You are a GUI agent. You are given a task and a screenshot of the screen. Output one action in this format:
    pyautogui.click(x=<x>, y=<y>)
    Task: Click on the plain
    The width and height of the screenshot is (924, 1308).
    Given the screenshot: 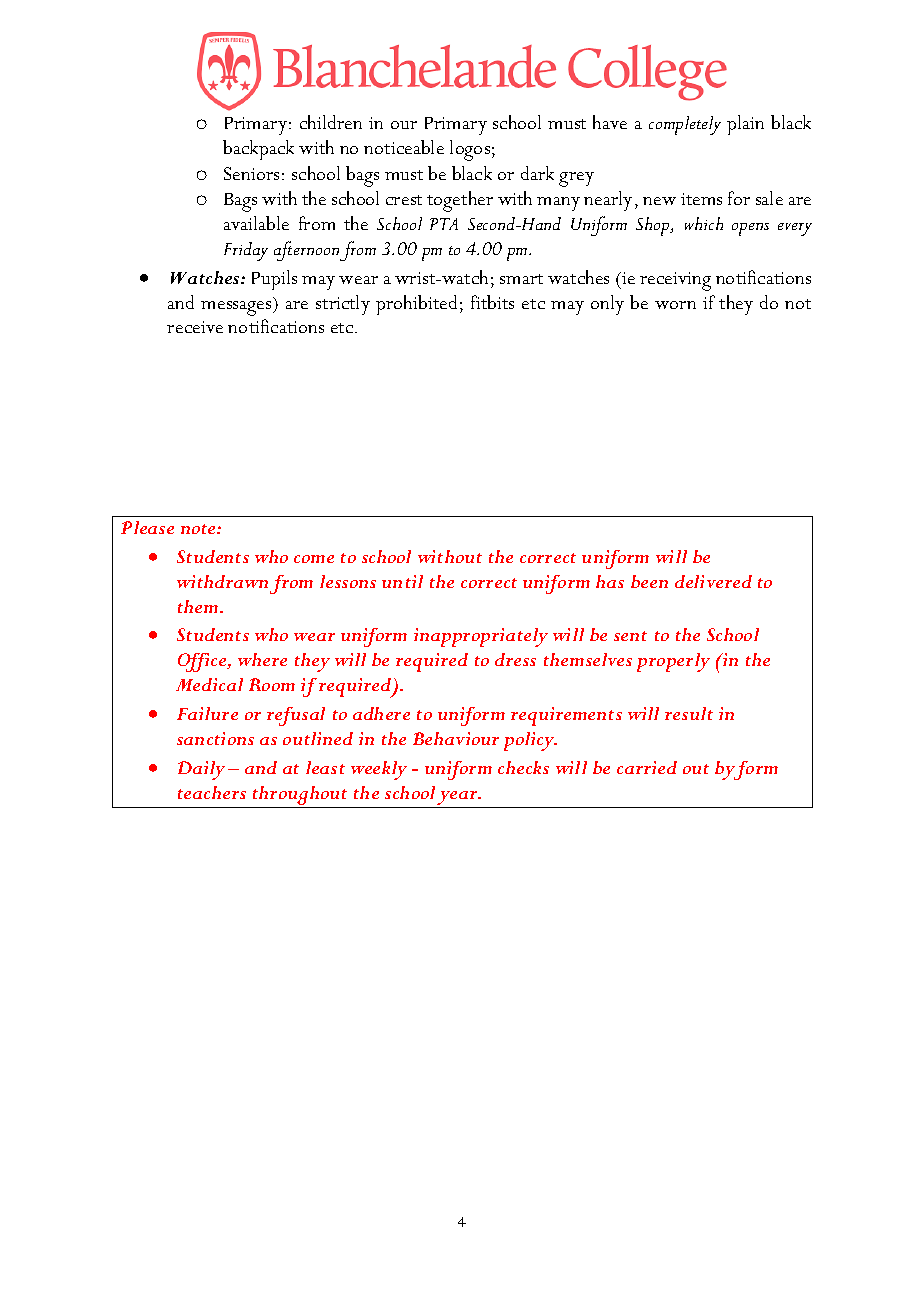 What is the action you would take?
    pyautogui.click(x=745, y=125)
